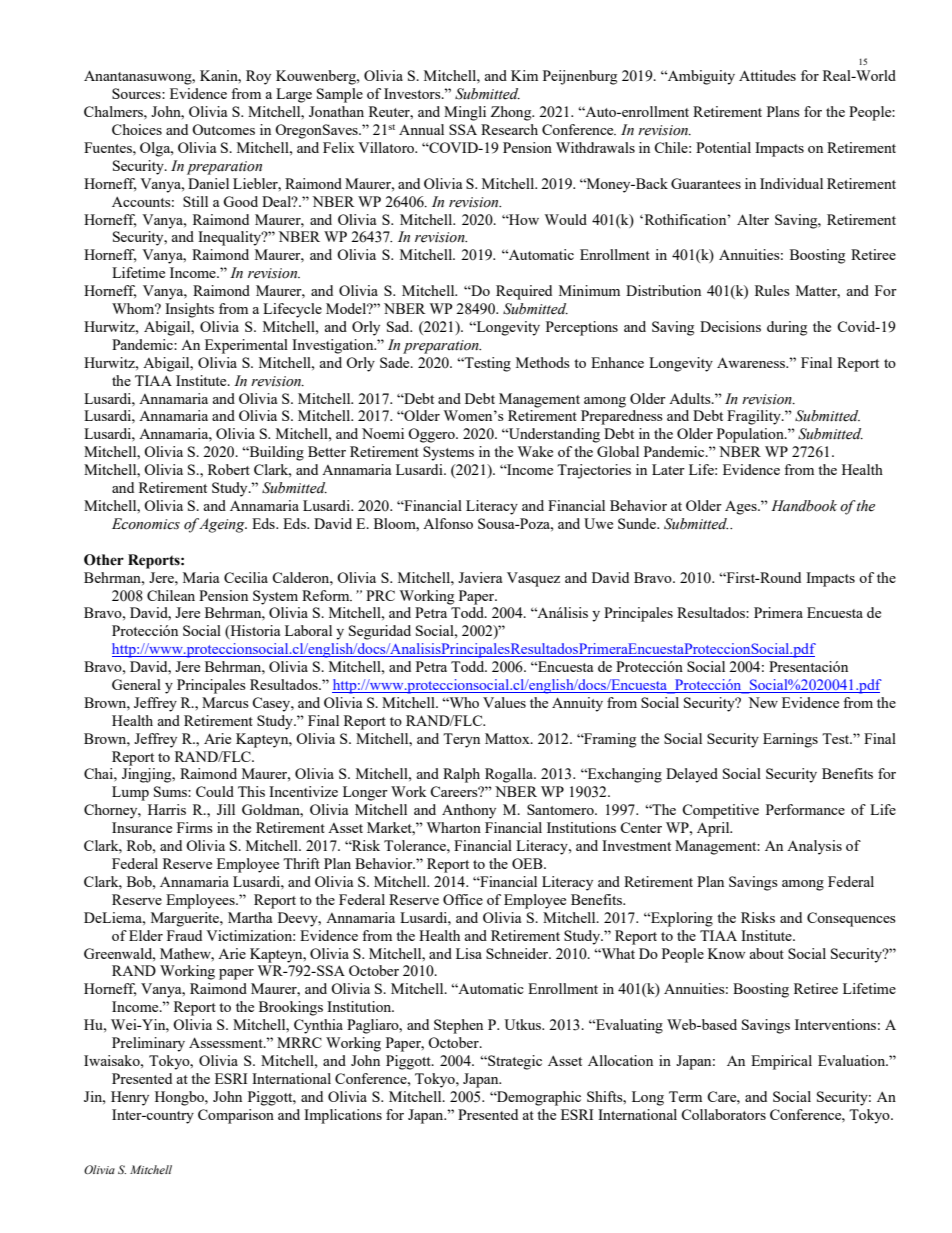 This image has height=1233, width=952. Describe the element at coordinates (246, 577) in the image. I see `Cecilia` at that location.
